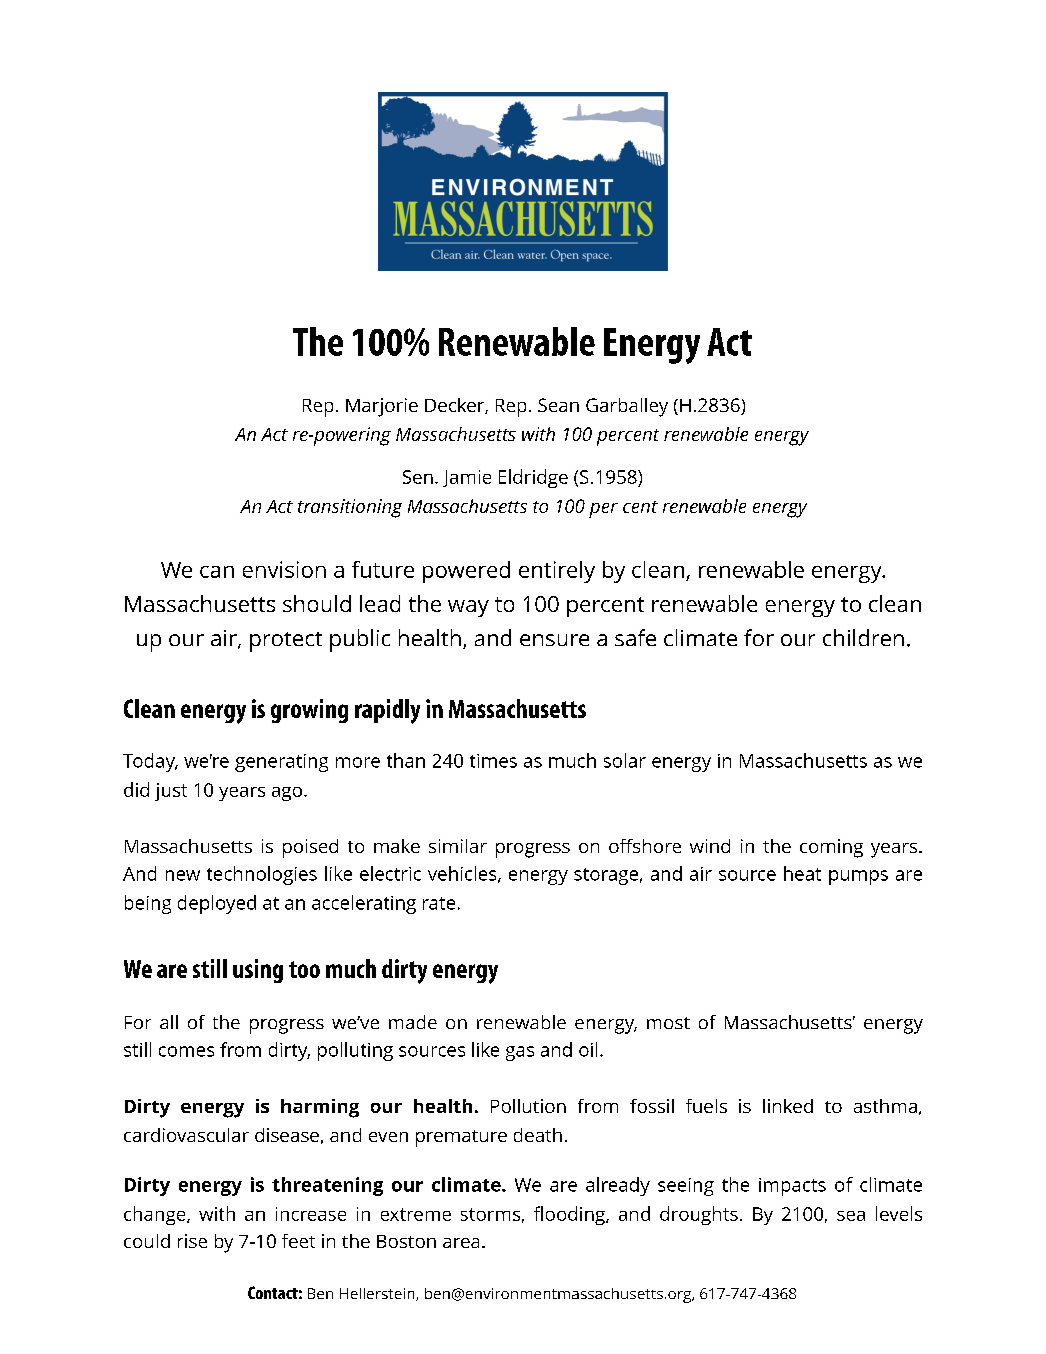  Describe the element at coordinates (382, 407) in the page. I see `Marjorie` at that location.
